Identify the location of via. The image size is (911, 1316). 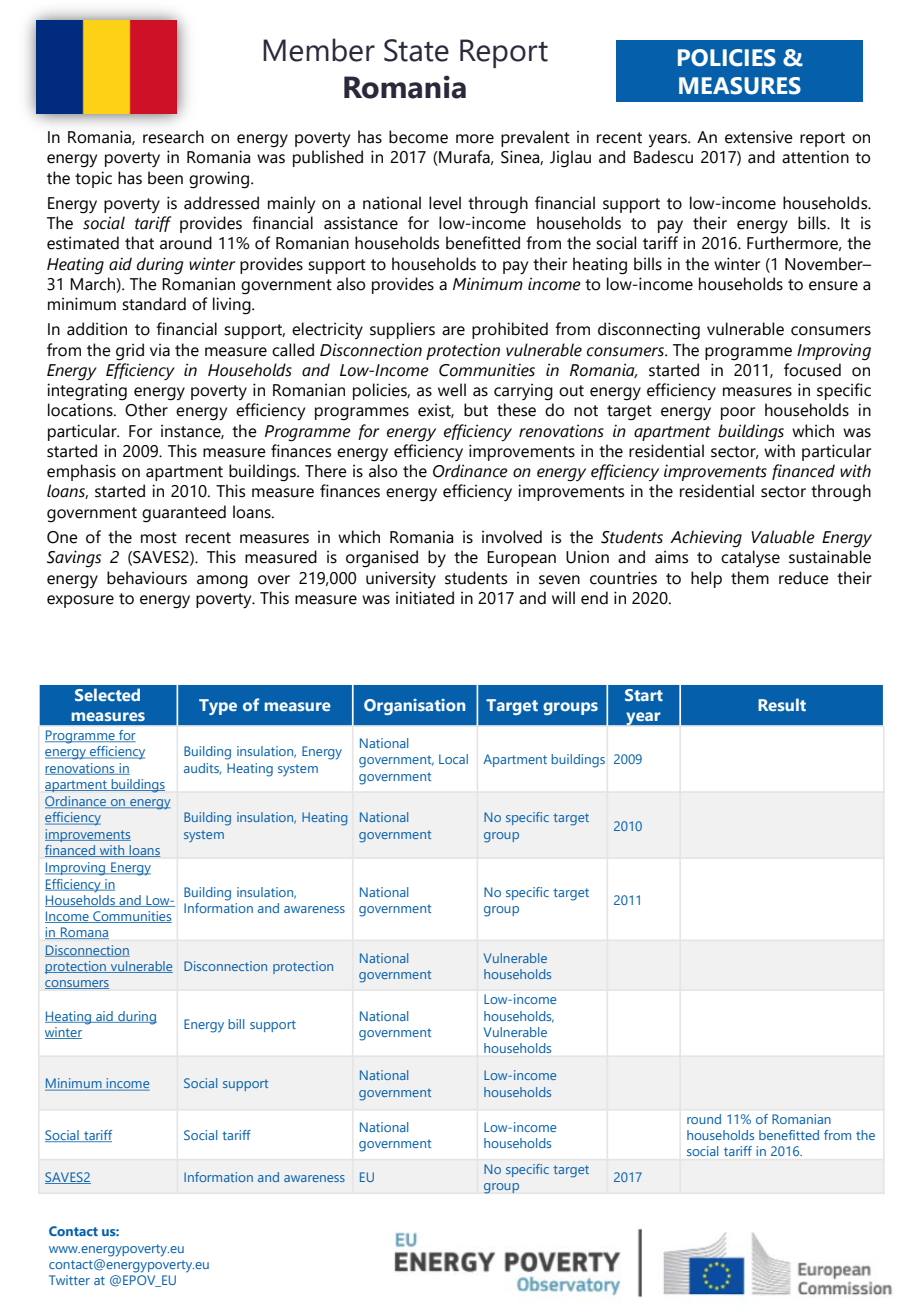
(160, 350).
